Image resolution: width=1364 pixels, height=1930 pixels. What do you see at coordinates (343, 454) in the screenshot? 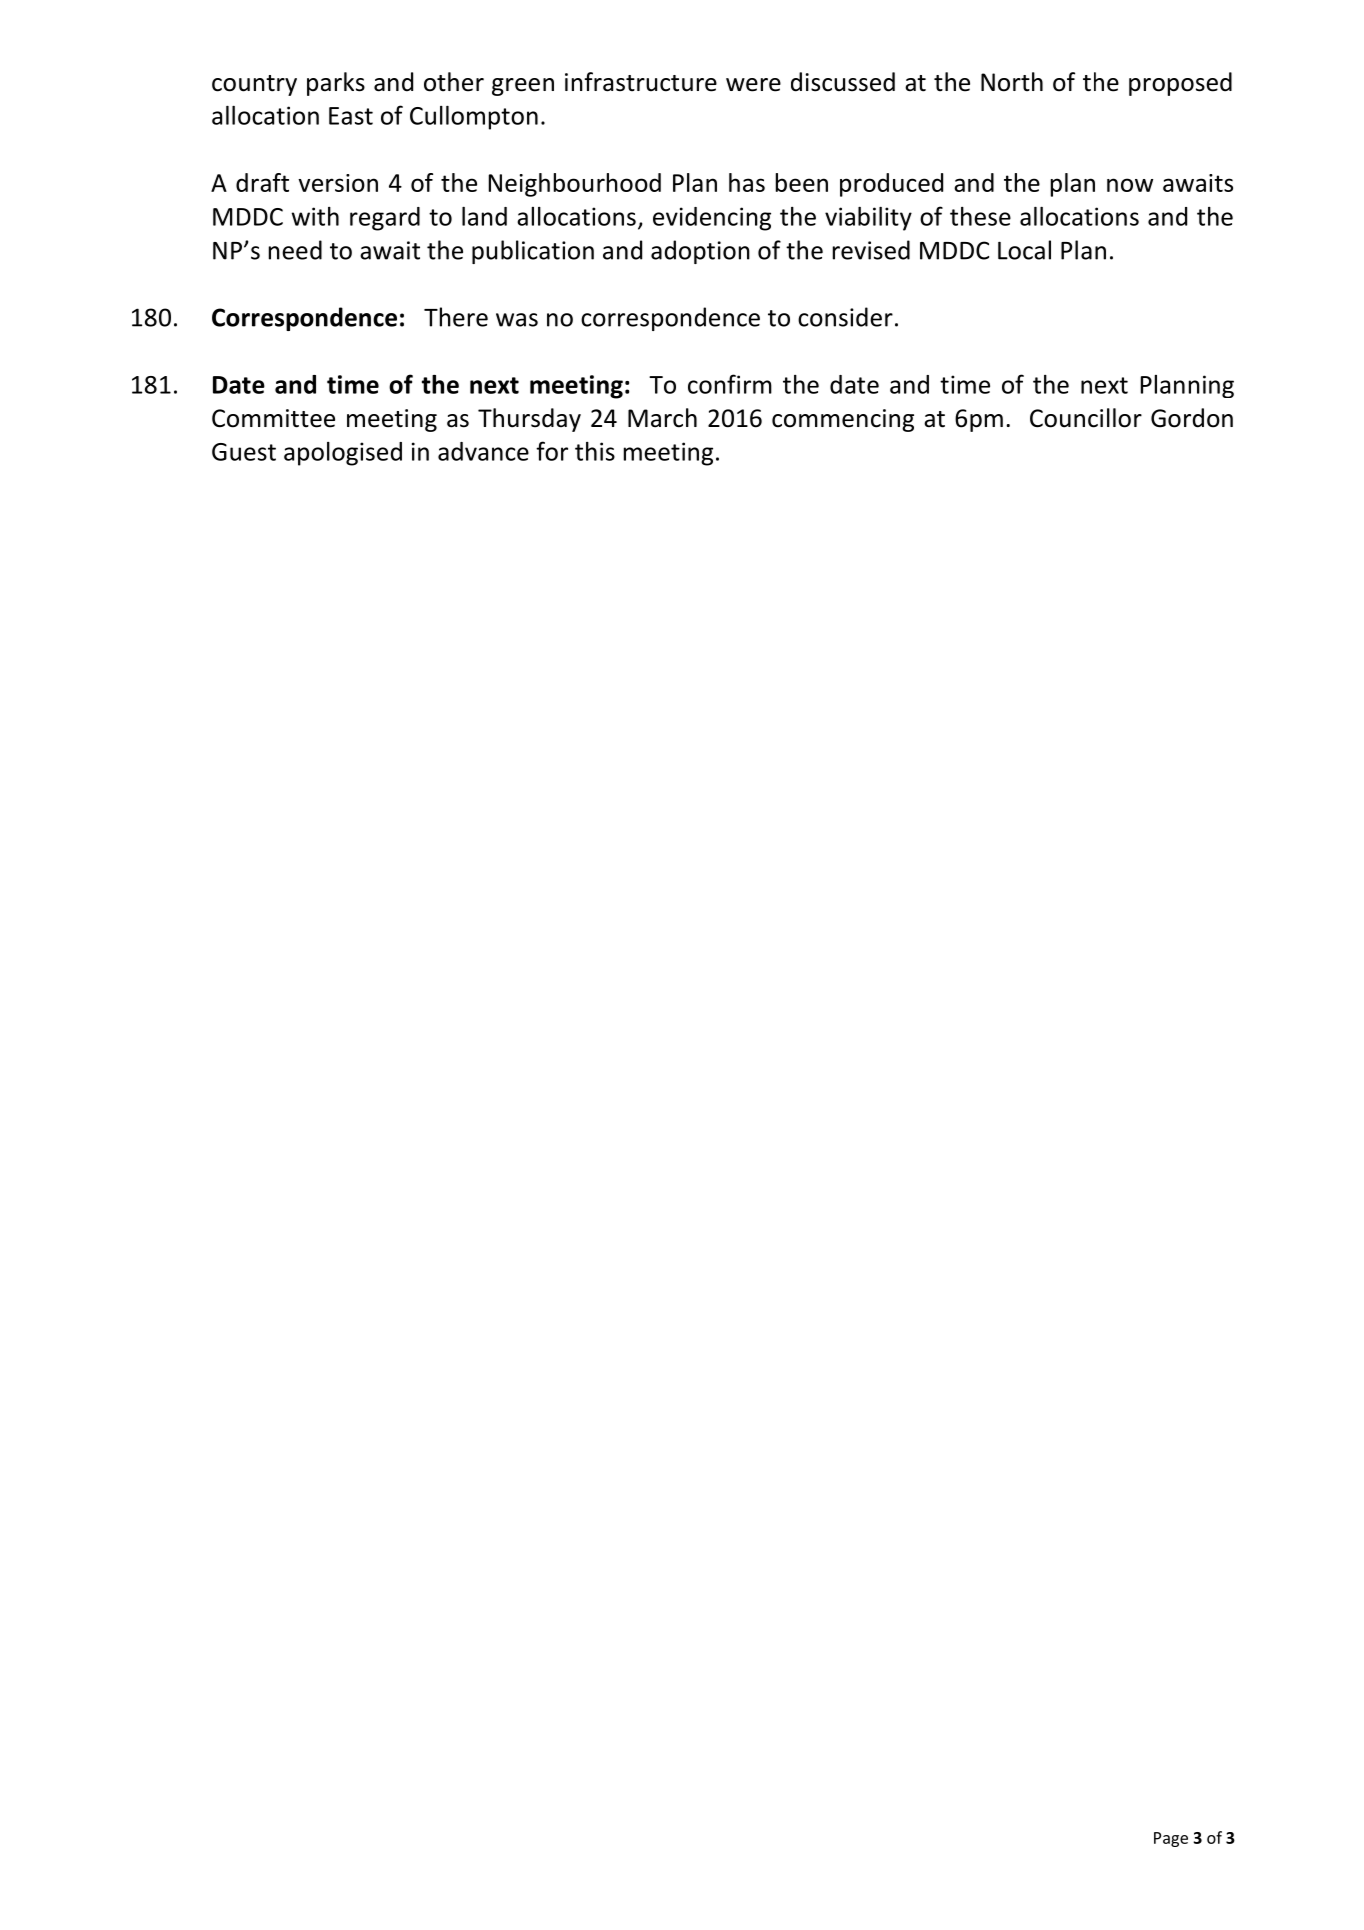
I see `apologised` at bounding box center [343, 454].
